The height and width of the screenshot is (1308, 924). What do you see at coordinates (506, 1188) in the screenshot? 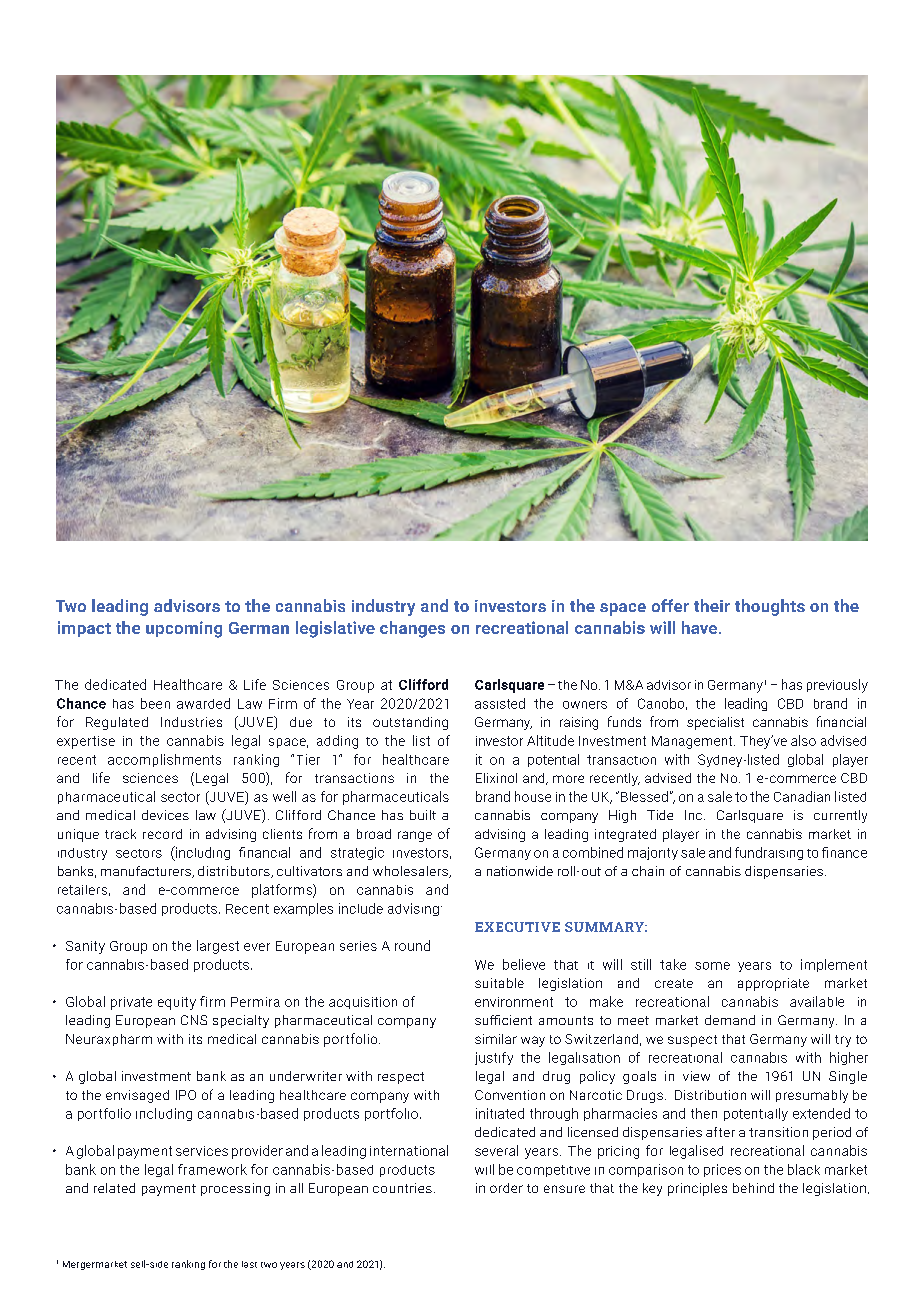
I see `order` at bounding box center [506, 1188].
